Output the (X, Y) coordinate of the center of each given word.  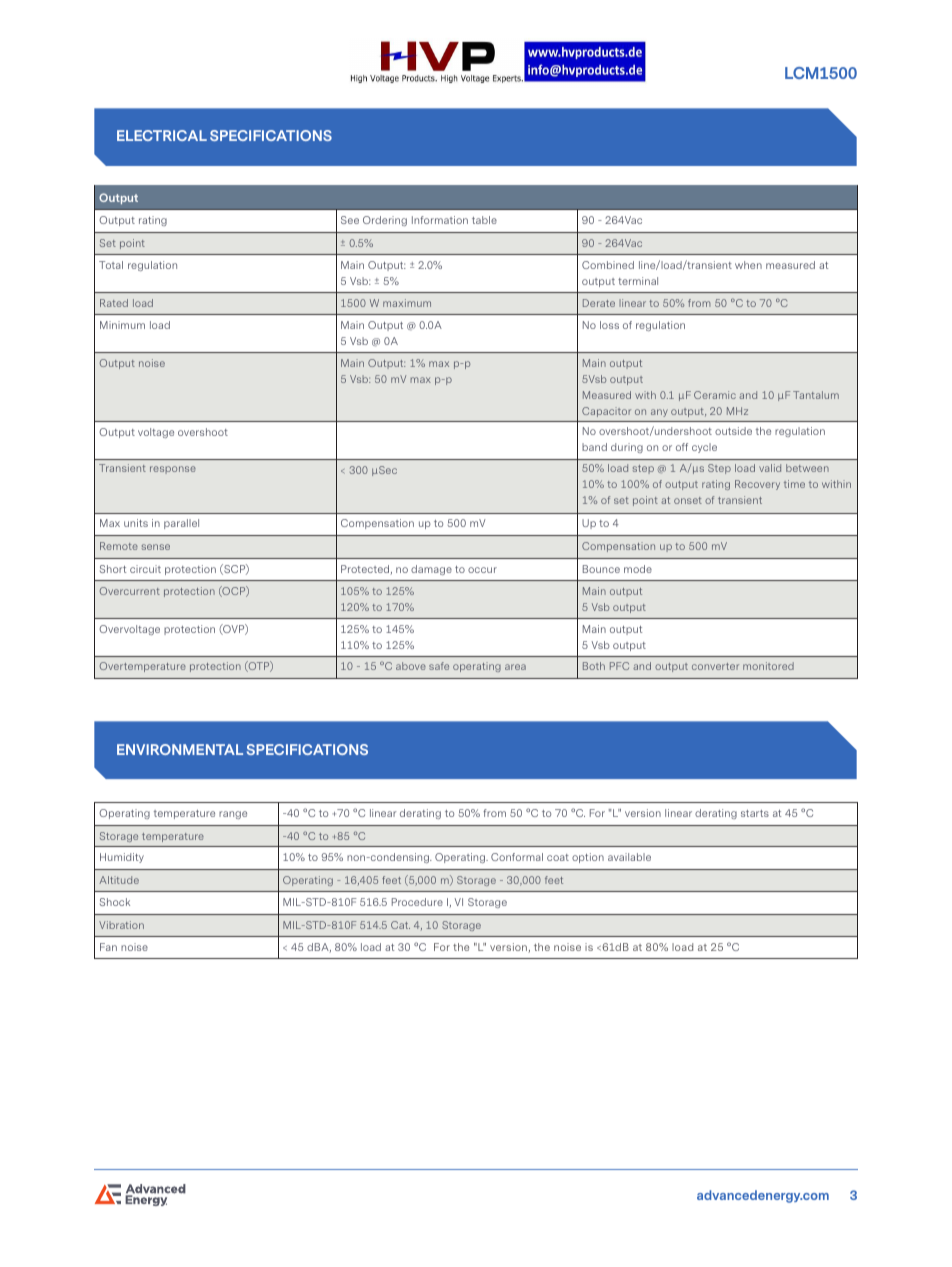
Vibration (121, 925)
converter (715, 666)
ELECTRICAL (162, 135)
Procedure (417, 902)
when (748, 265)
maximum (407, 303)
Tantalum (816, 395)
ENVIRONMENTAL (180, 749)
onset (688, 500)
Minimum (122, 325)
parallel (181, 524)
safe (439, 666)
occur (482, 570)
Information (440, 220)
